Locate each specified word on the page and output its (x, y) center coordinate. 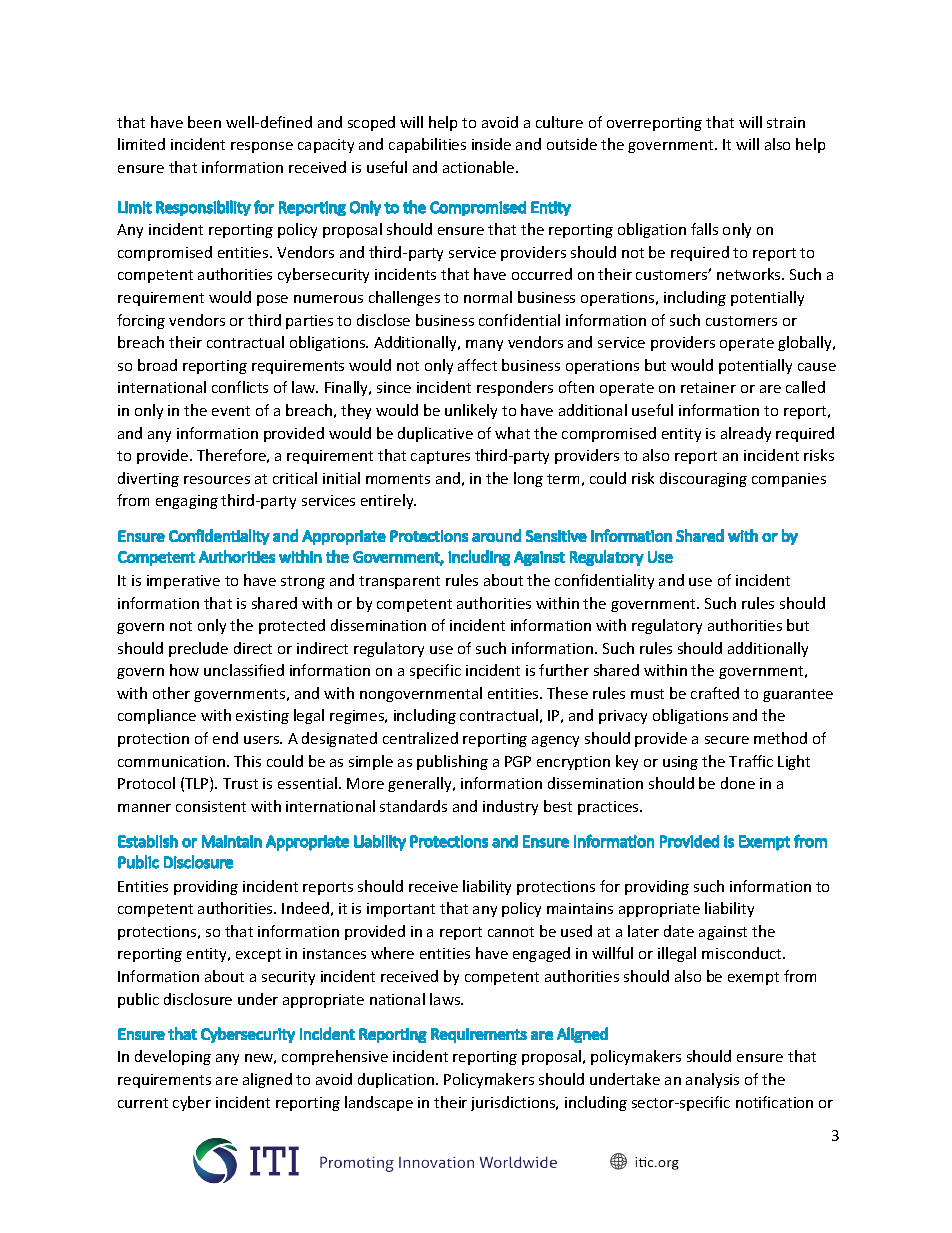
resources (217, 480)
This (247, 761)
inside (491, 144)
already (746, 434)
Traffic (751, 761)
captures (440, 457)
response (262, 147)
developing (173, 1057)
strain (786, 122)
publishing (452, 762)
